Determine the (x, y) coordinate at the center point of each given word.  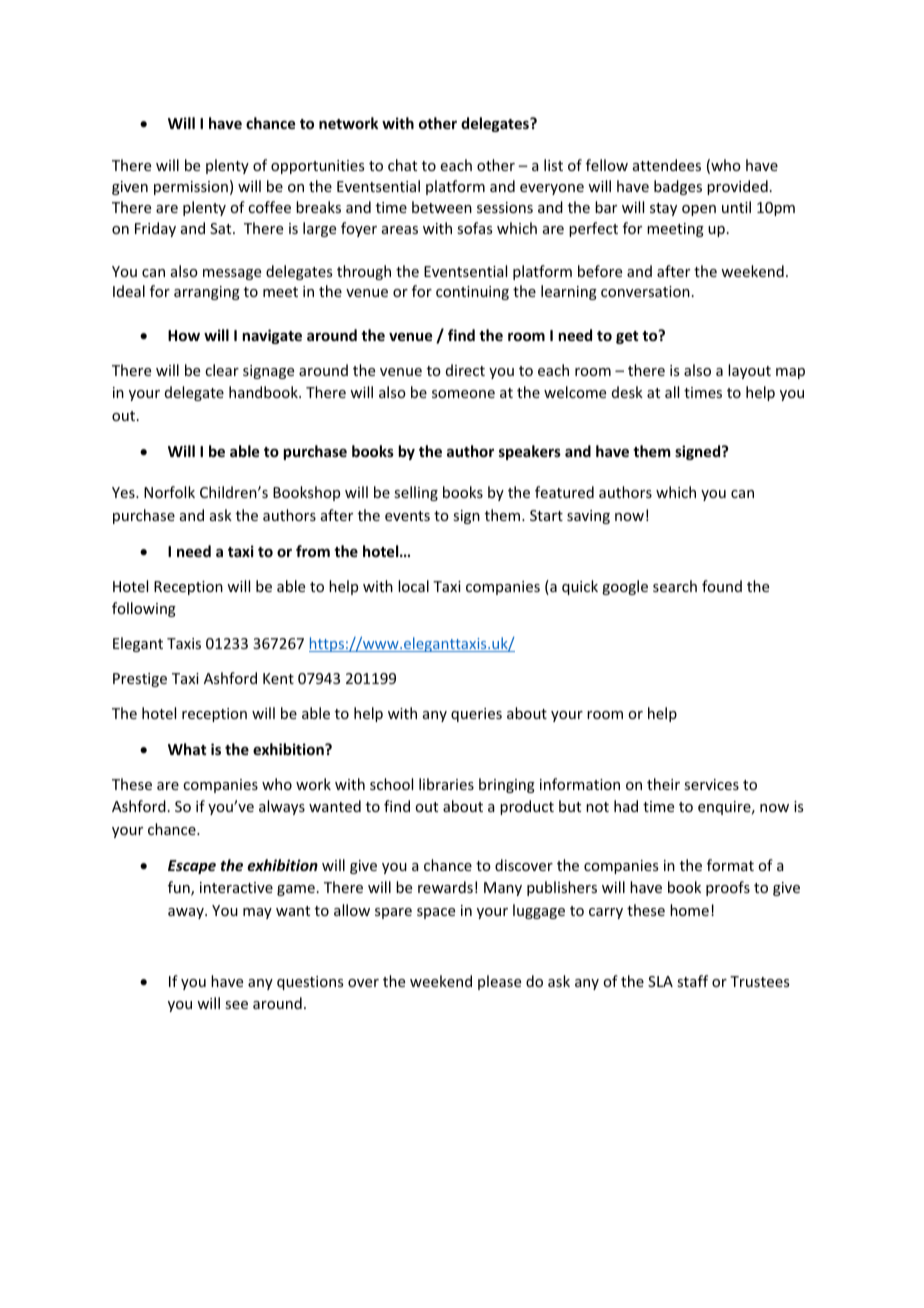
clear (222, 370)
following (144, 609)
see (236, 1005)
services (711, 784)
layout (749, 371)
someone (463, 394)
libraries (446, 784)
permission (191, 188)
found (722, 586)
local (413, 586)
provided (737, 187)
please (499, 982)
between (442, 207)
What (187, 749)
